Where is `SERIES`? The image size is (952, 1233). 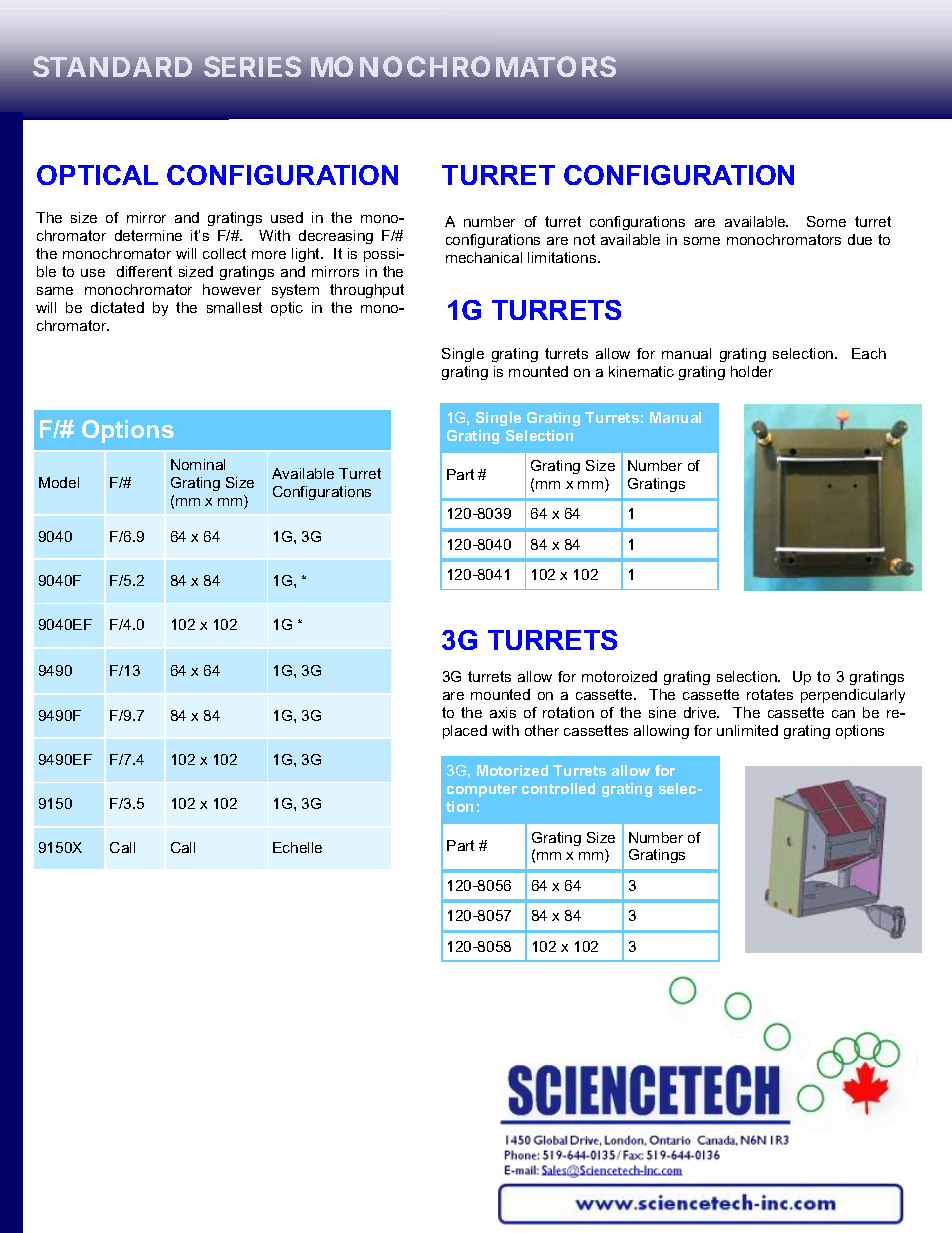 SERIES is located at coordinates (252, 66).
